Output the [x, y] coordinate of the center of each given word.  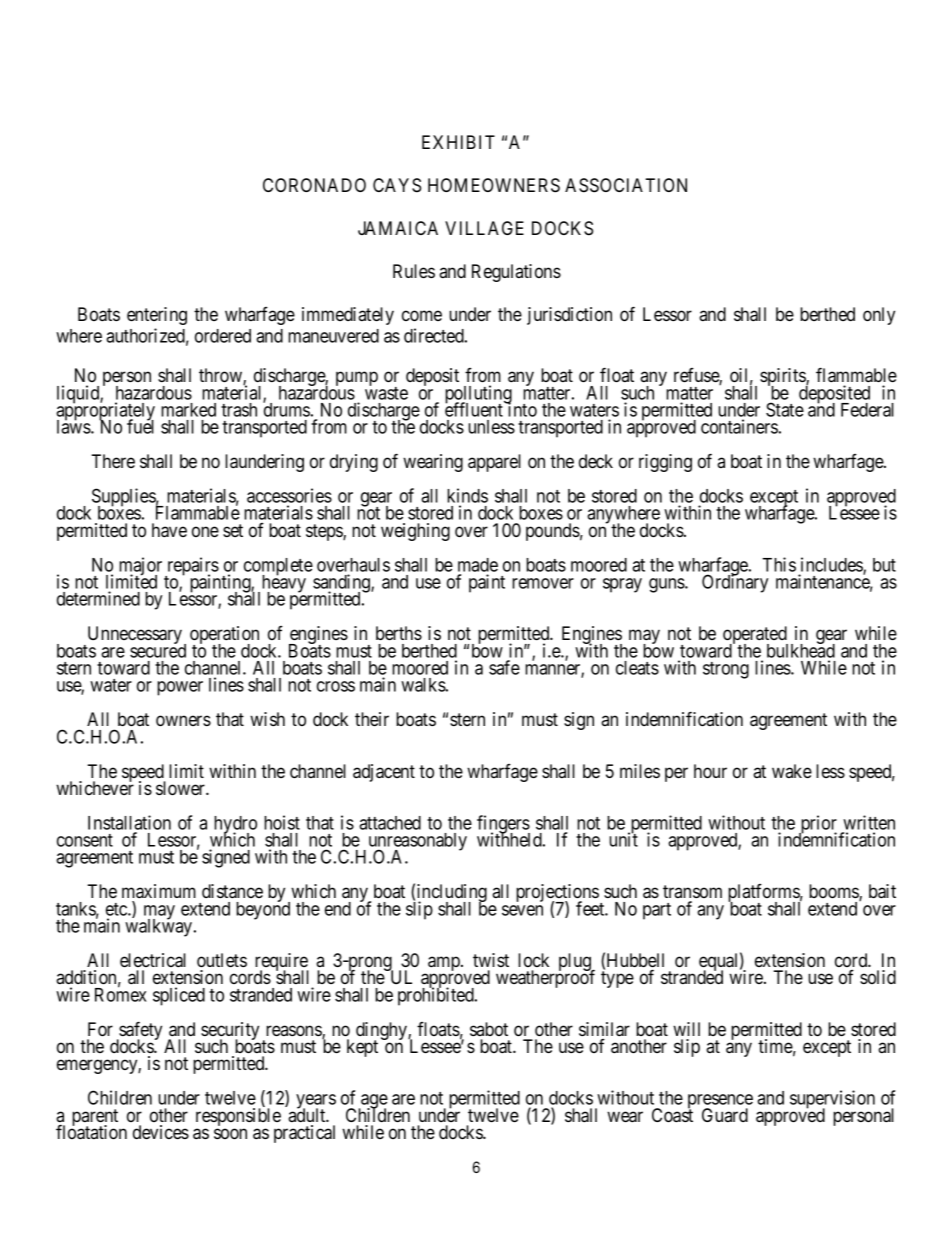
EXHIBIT [458, 142]
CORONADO [314, 185]
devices [161, 1132]
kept [362, 1048]
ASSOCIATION [626, 185]
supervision [832, 1100]
